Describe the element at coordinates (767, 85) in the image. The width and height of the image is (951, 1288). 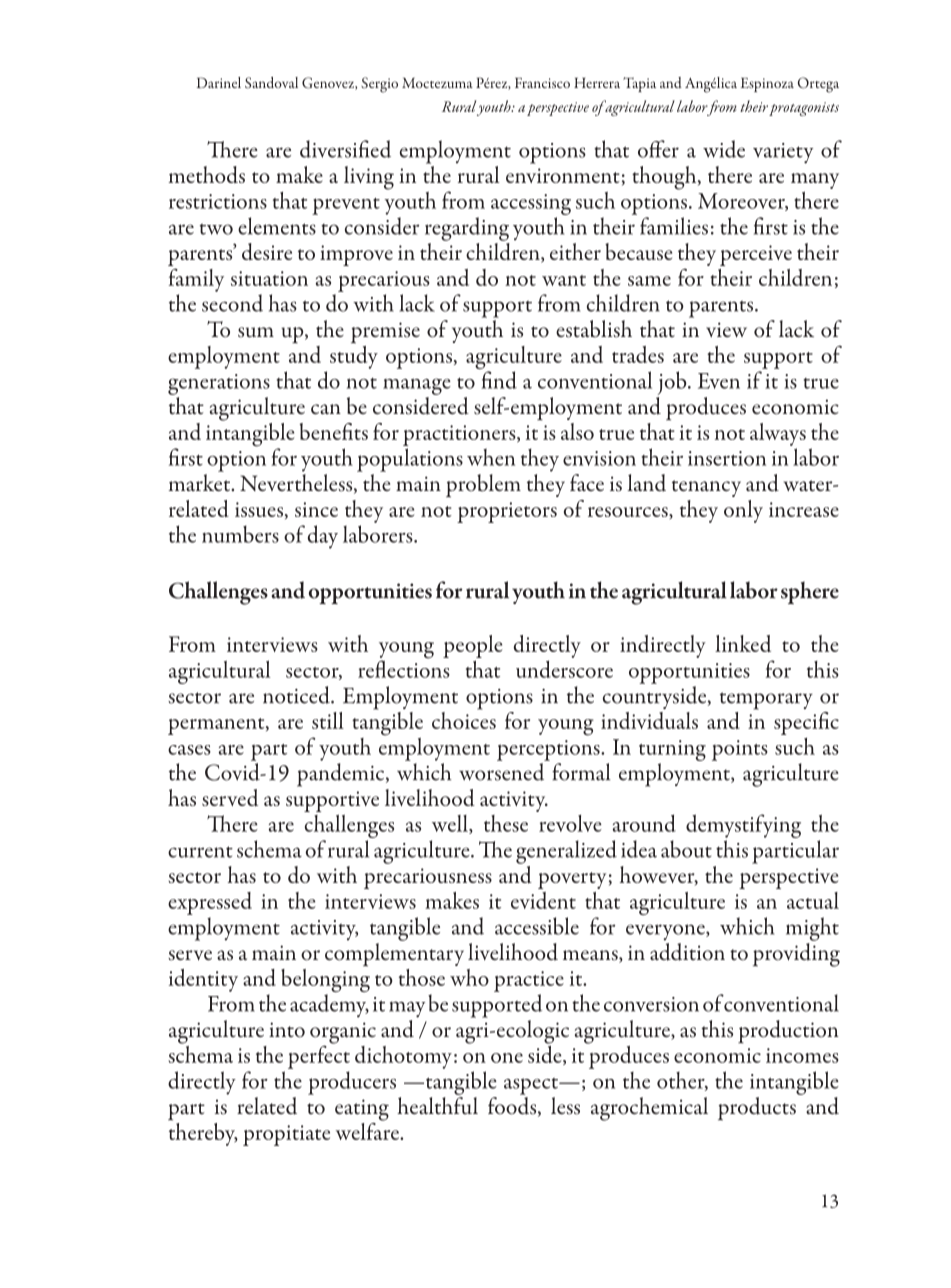
I see `Espinoza` at that location.
